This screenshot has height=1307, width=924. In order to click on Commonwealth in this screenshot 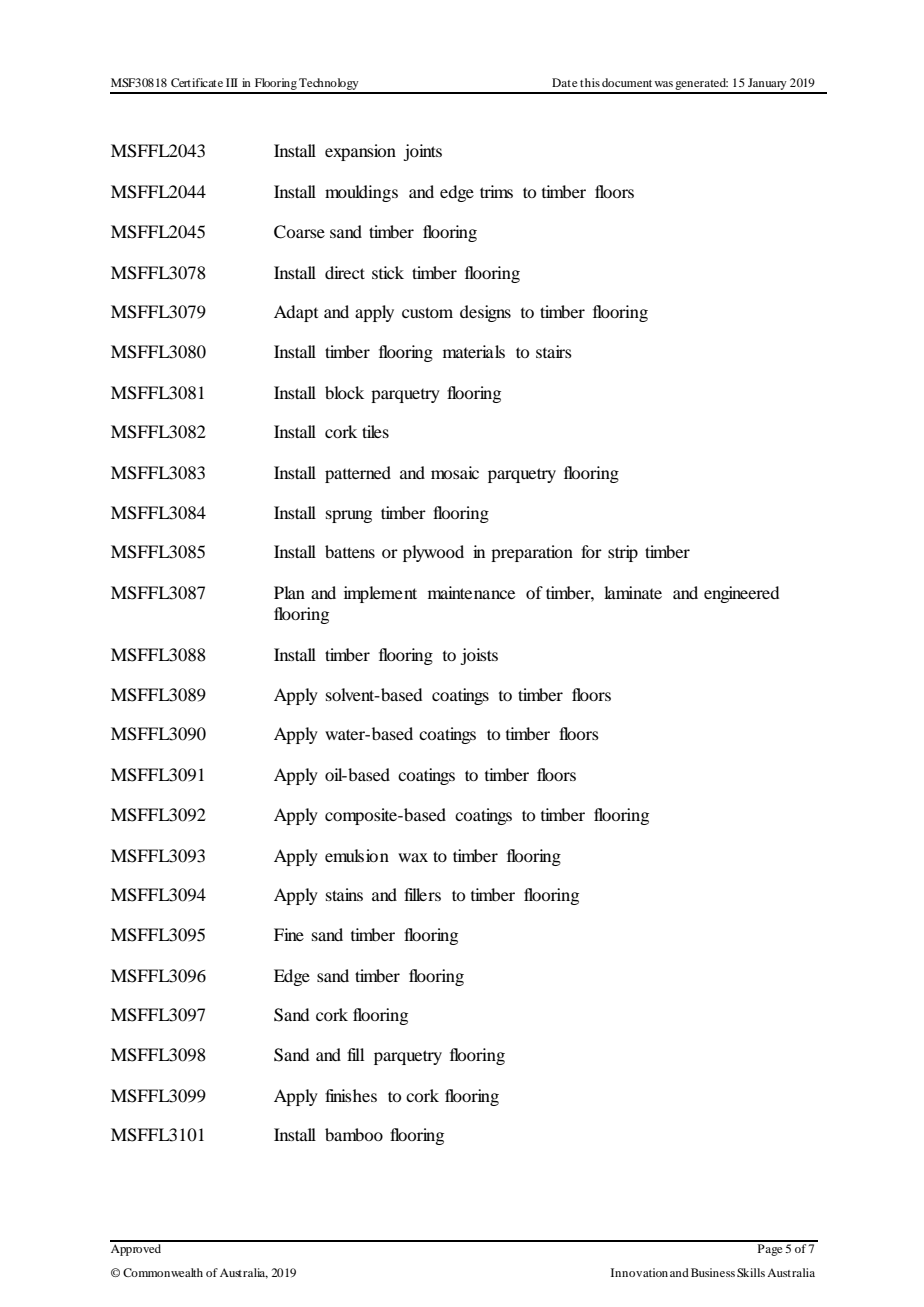, I will do `click(163, 1272)`.
